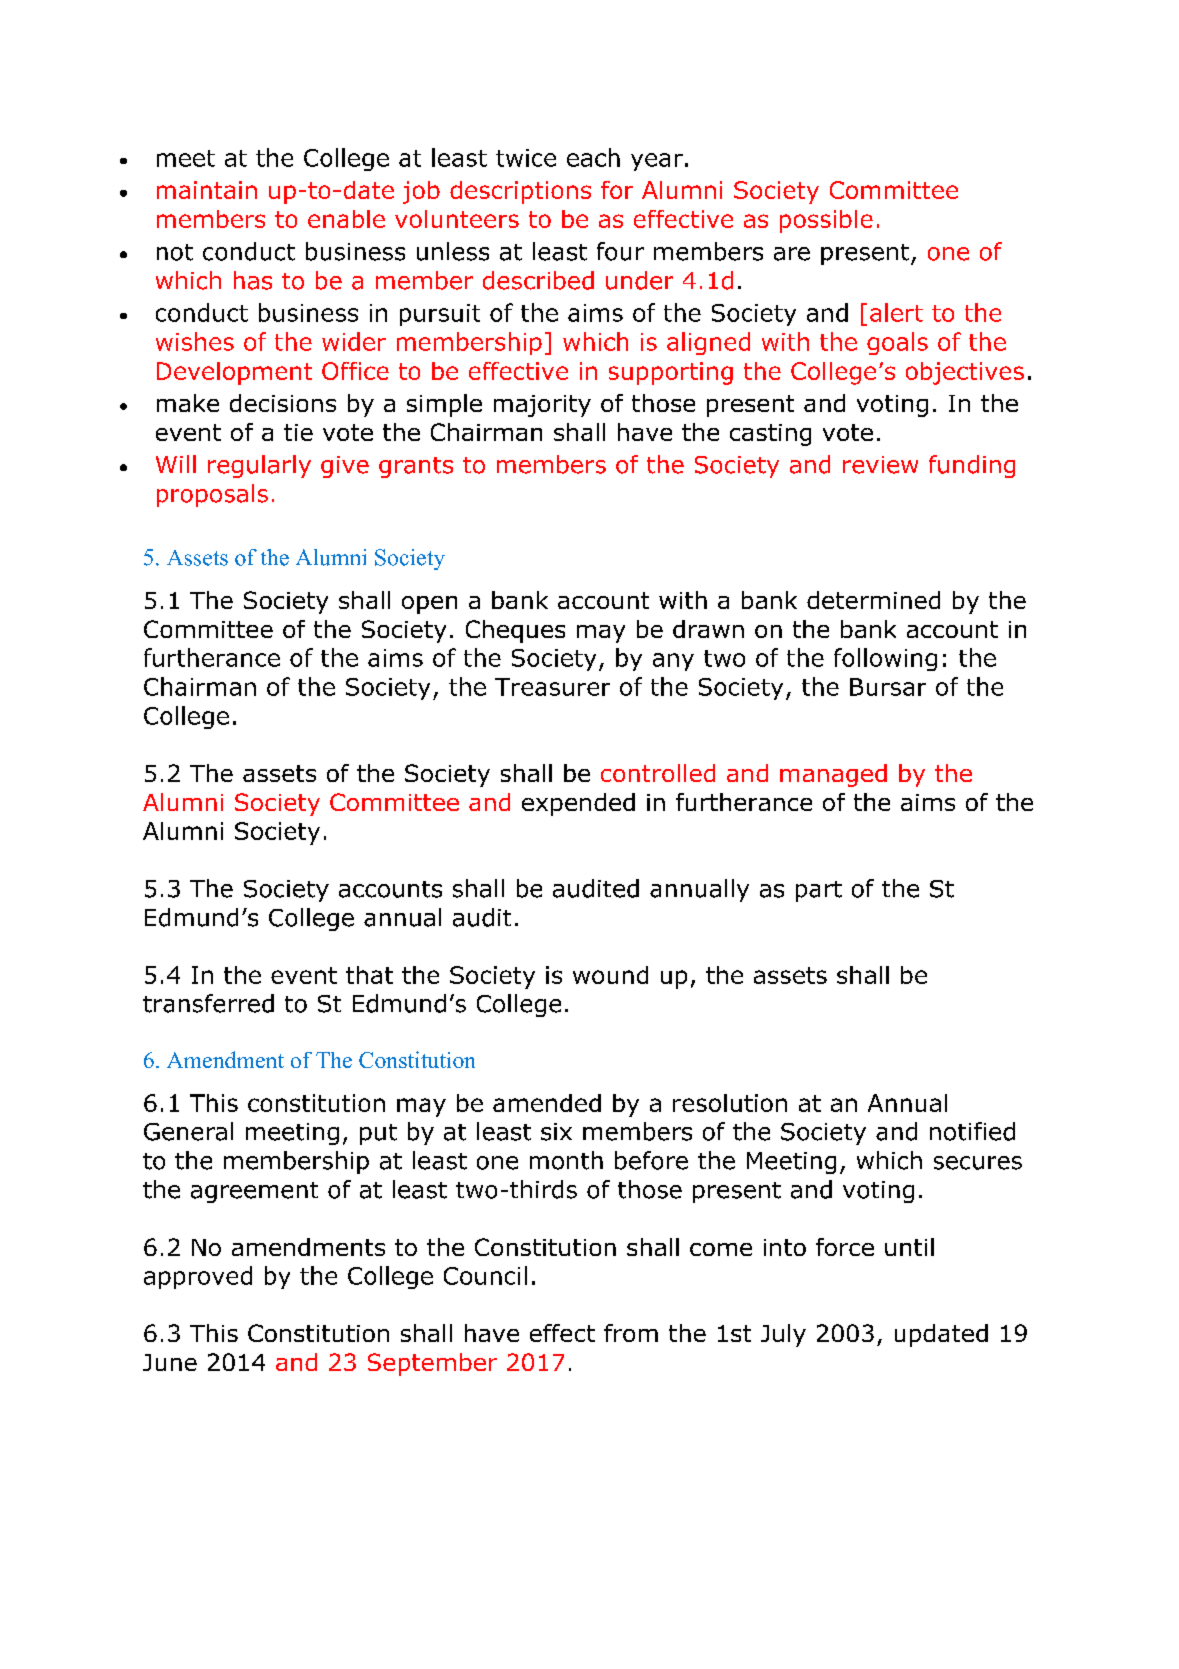  Describe the element at coordinates (207, 190) in the image. I see `maintain` at that location.
